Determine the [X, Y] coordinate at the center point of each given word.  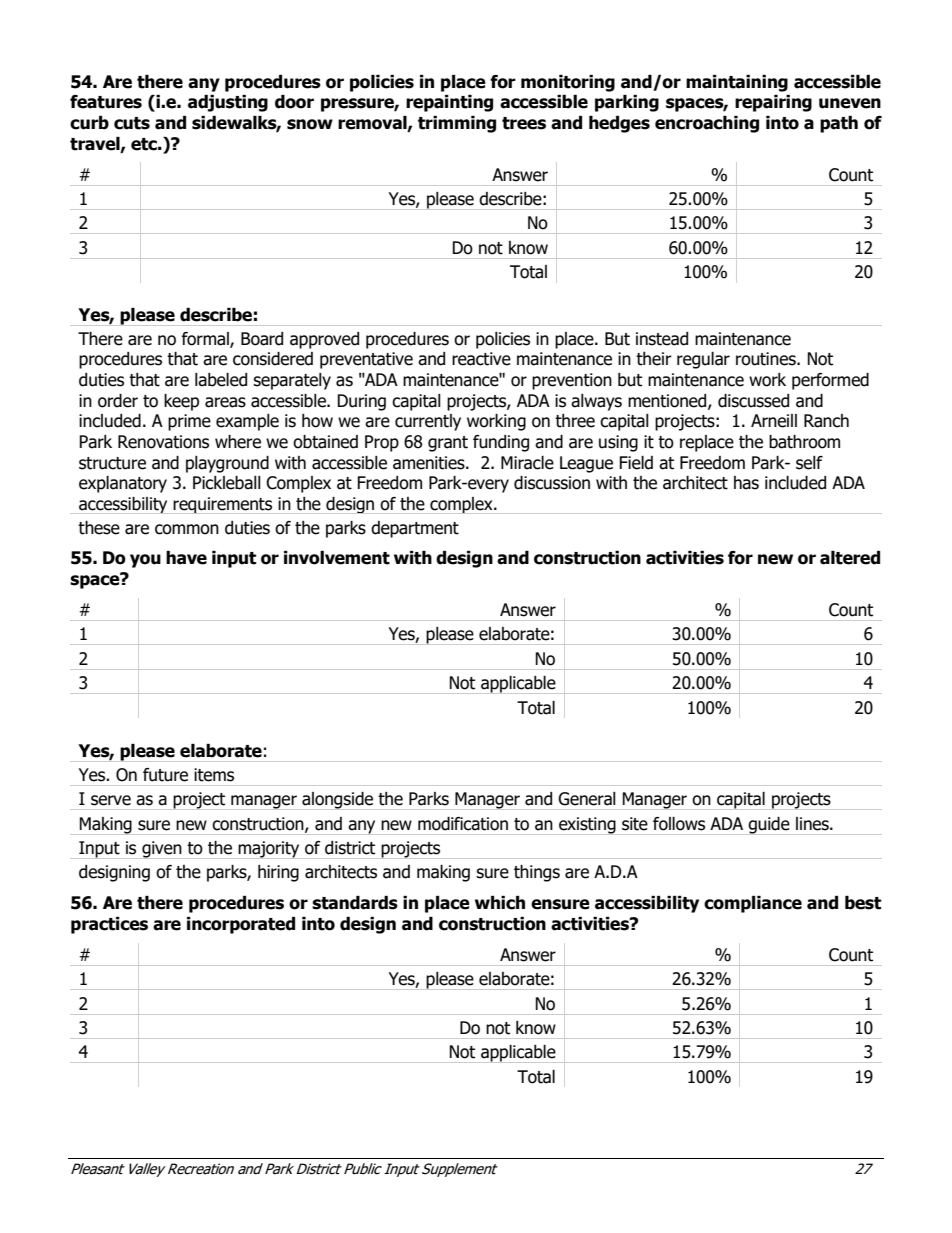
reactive [481, 359]
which [500, 903]
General [587, 799]
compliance [753, 904]
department [415, 529]
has [746, 483]
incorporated [241, 925]
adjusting [228, 103]
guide [769, 826]
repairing [773, 103]
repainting [449, 103]
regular [703, 360]
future [165, 775]
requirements [223, 505]
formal [206, 339]
